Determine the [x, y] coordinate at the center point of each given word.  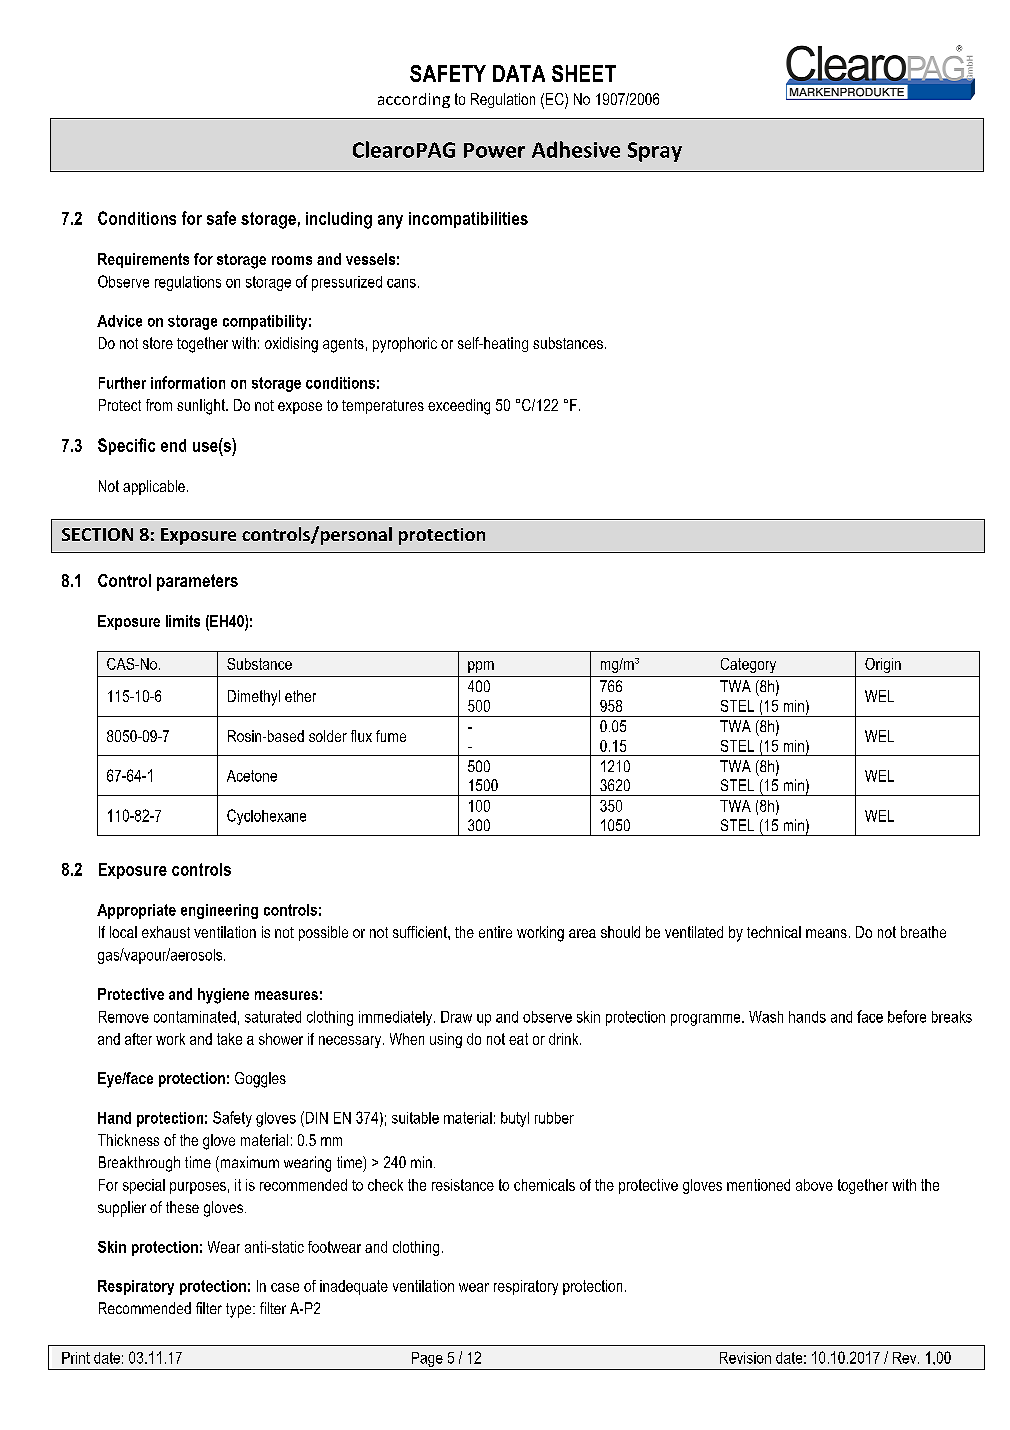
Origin [883, 665]
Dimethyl [254, 698]
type [240, 1310]
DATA [519, 73]
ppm [481, 667]
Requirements [143, 260]
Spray [655, 152]
